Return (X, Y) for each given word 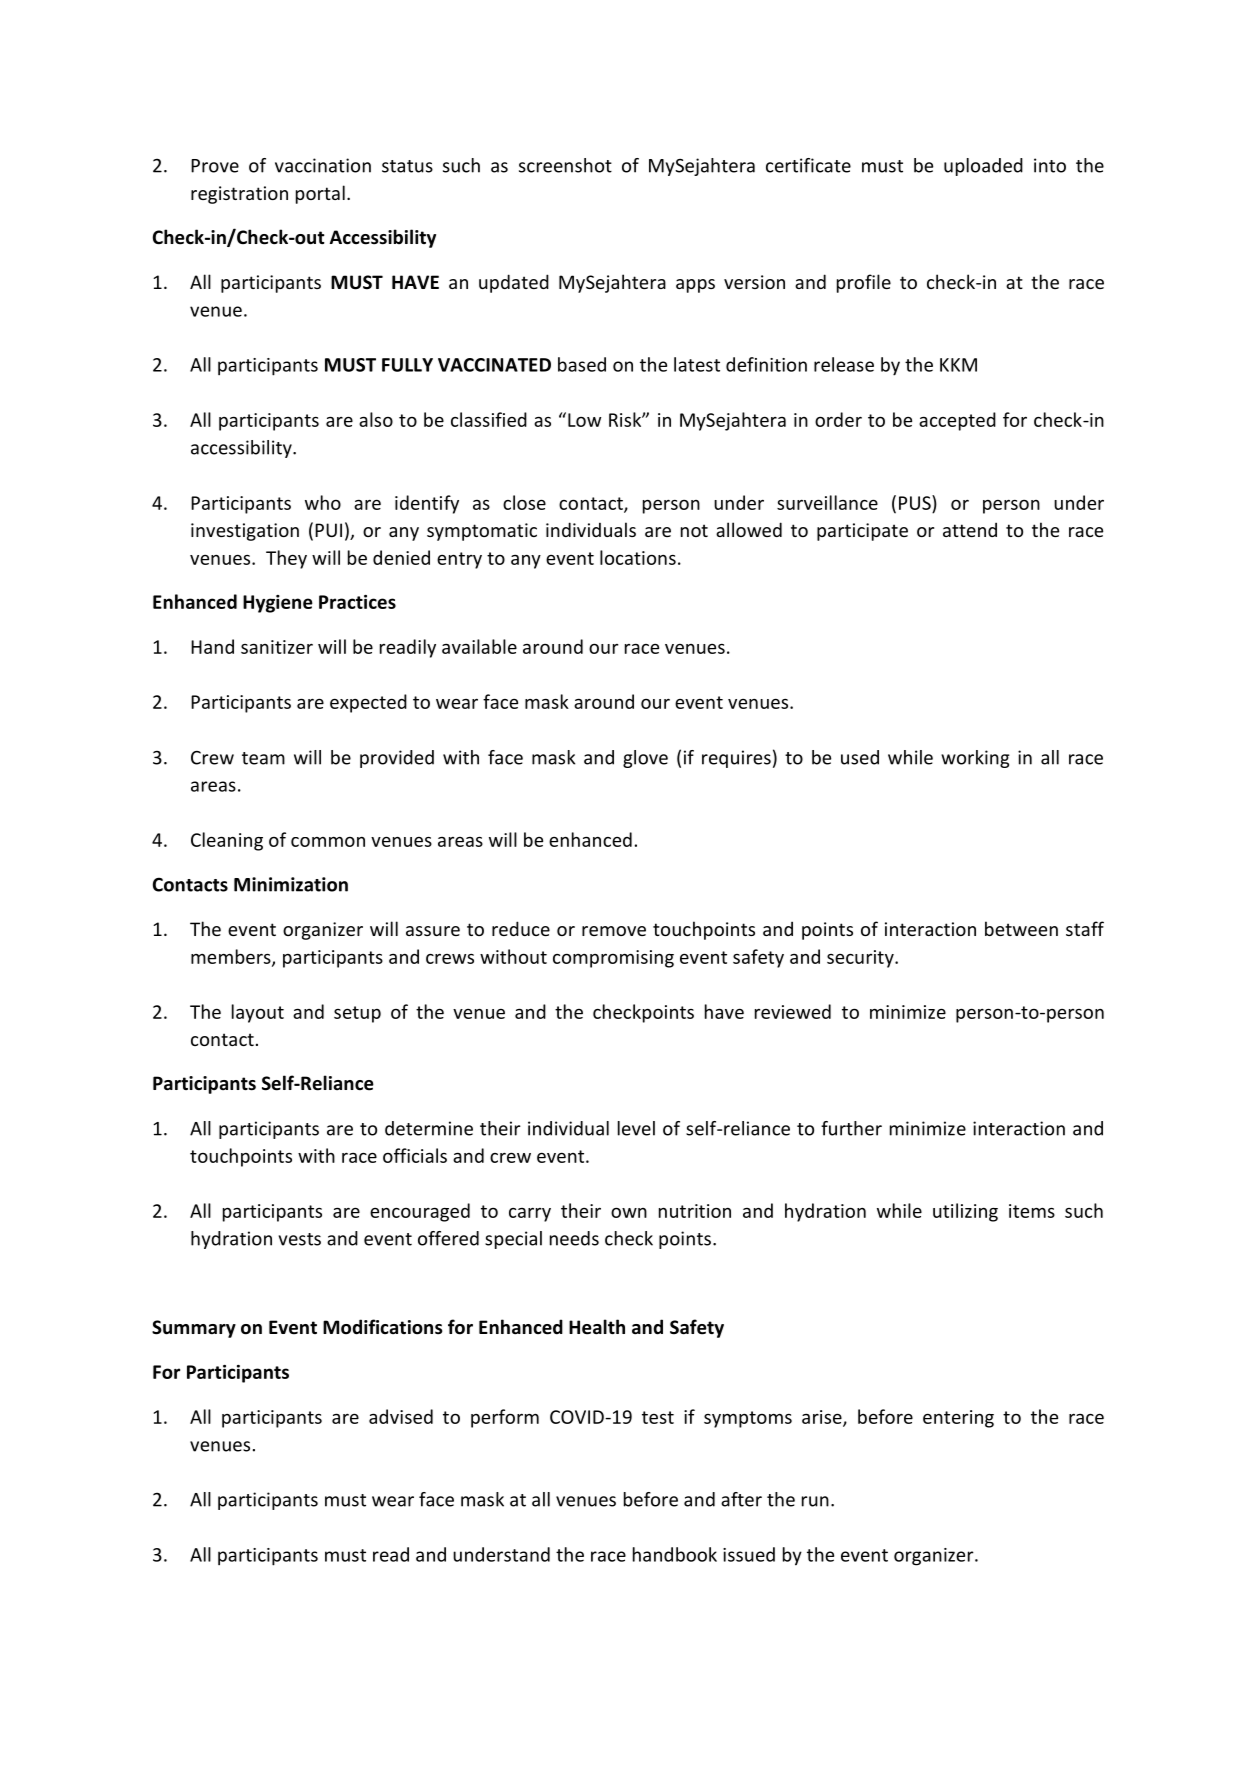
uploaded (983, 167)
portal (320, 194)
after (741, 1499)
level (636, 1128)
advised (401, 1416)
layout (258, 1013)
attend (970, 529)
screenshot (565, 165)
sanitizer (277, 647)
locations (638, 557)
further (851, 1128)
